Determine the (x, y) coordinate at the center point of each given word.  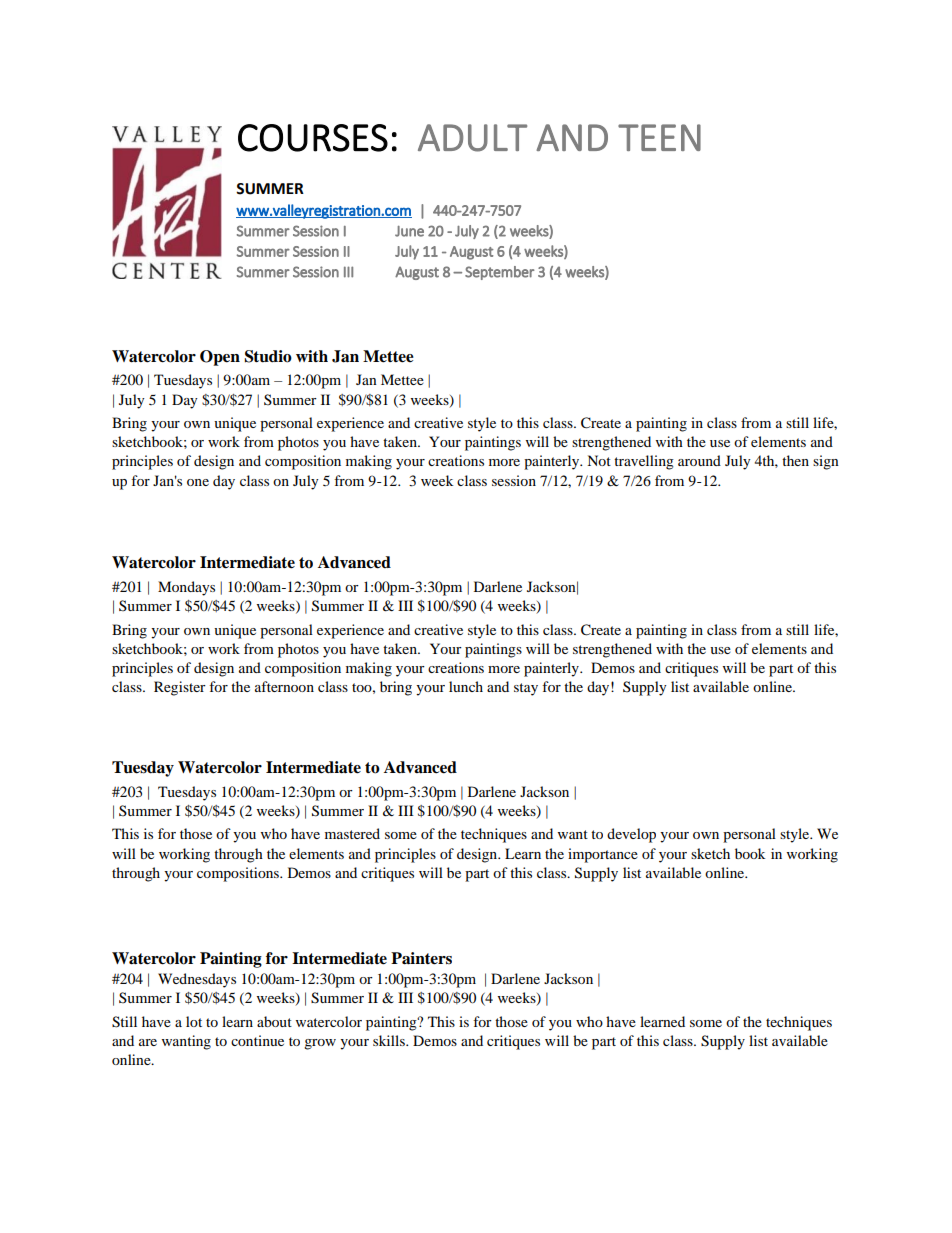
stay (526, 689)
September (500, 273)
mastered (352, 833)
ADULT (472, 138)
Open (220, 358)
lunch (466, 686)
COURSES (313, 138)
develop (631, 835)
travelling (644, 462)
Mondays (186, 588)
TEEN (659, 137)
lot (194, 1021)
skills (390, 1040)
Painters (421, 958)
